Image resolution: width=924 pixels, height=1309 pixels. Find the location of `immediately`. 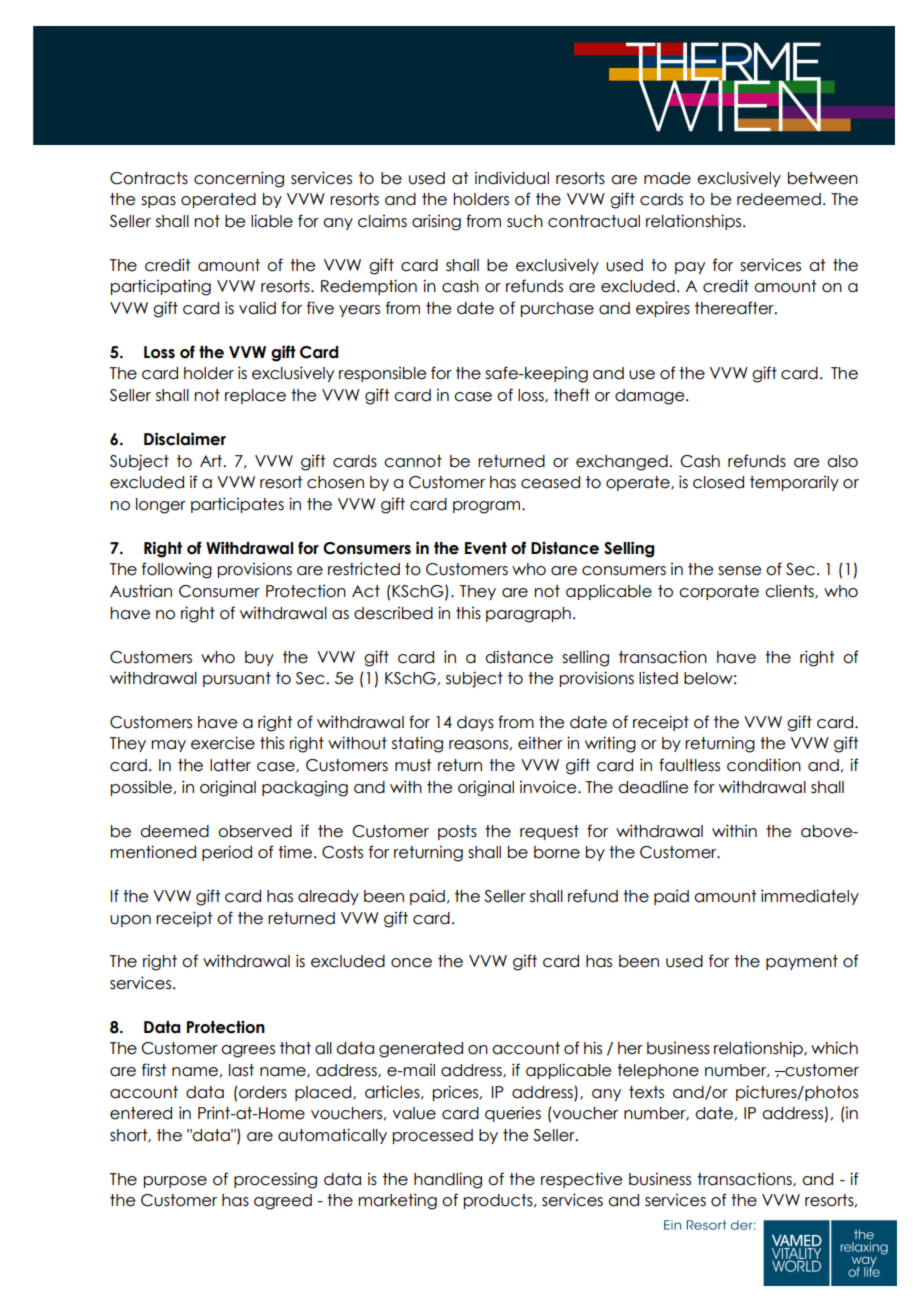

immediately is located at coordinates (810, 897).
